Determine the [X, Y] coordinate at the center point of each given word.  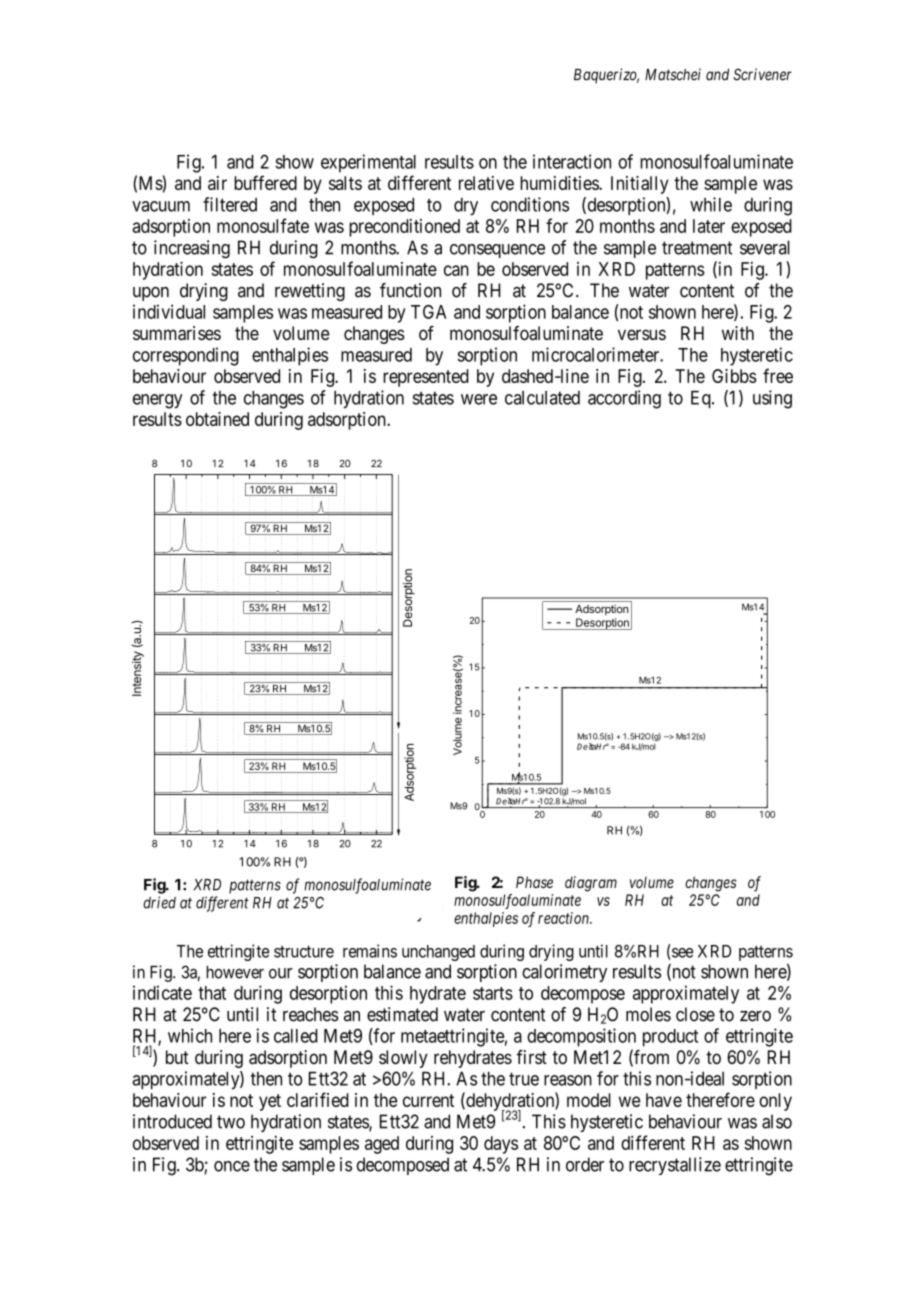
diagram [591, 884]
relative [486, 183]
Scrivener [762, 74]
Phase [534, 882]
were [479, 399]
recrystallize [675, 1166]
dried [159, 902]
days [501, 1145]
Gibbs [734, 376]
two [231, 1122]
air [217, 183]
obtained [217, 419]
